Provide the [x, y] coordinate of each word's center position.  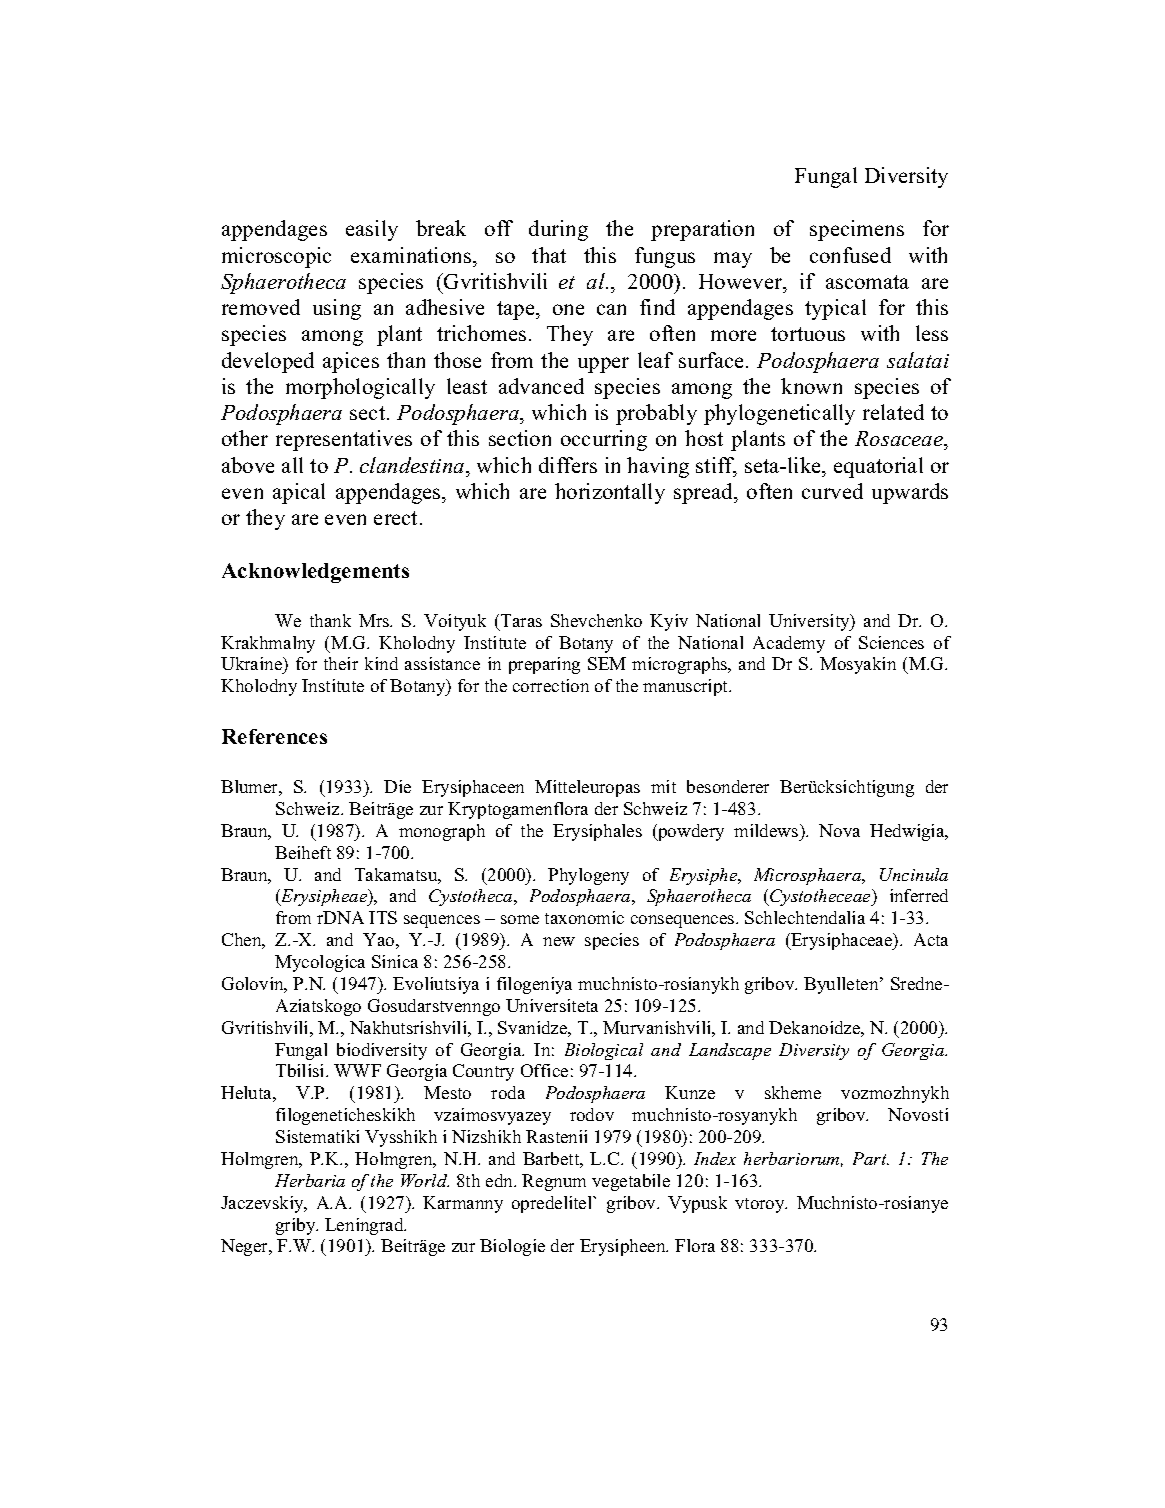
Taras [521, 620]
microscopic [276, 257]
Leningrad [365, 1226]
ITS [383, 917]
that [549, 255]
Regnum [554, 1182]
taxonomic [584, 917]
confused [850, 255]
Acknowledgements [315, 573]
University [810, 622]
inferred [919, 895]
